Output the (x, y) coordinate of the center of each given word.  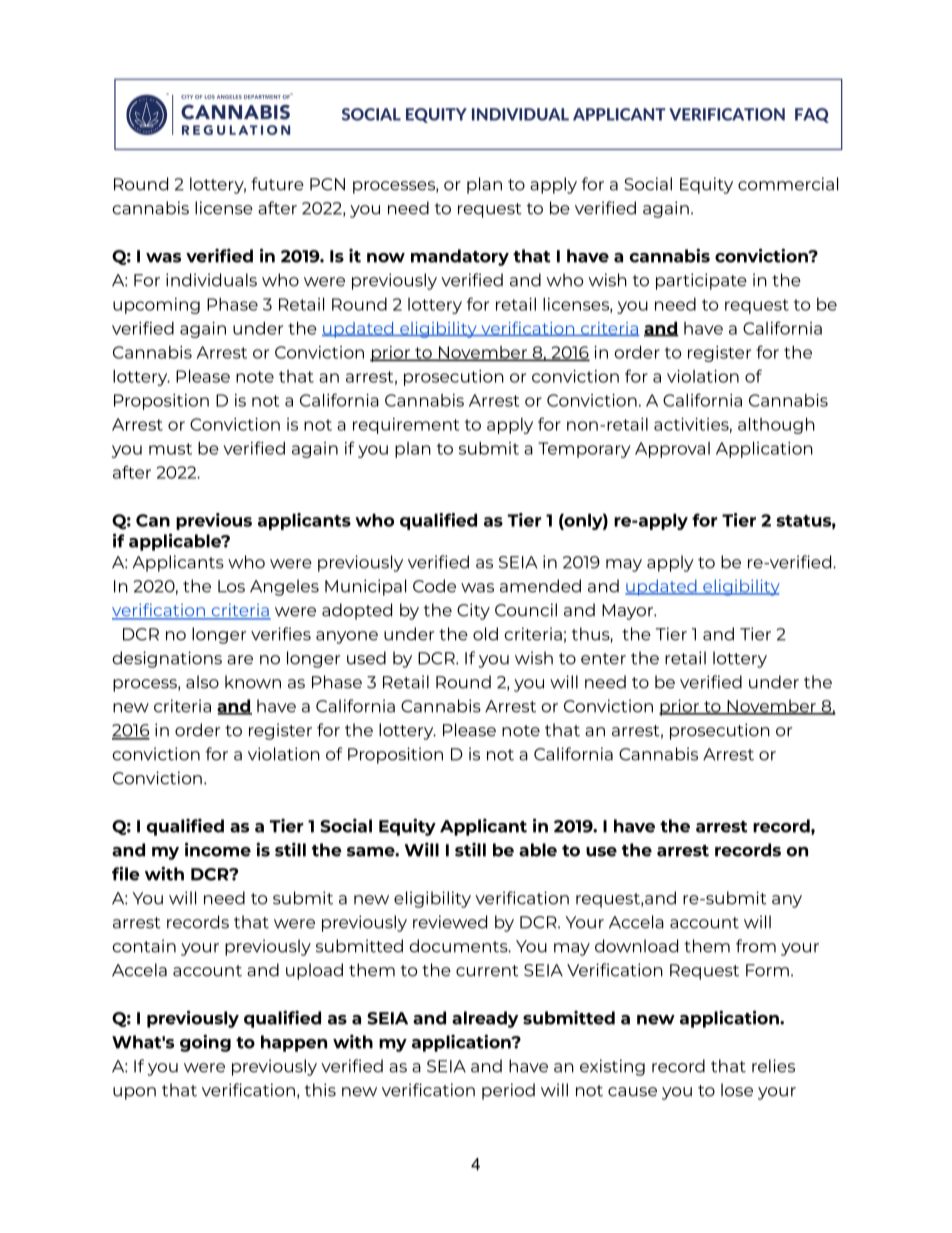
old (485, 634)
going (205, 1043)
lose (737, 1090)
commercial (788, 184)
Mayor (628, 612)
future (277, 184)
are (240, 660)
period (508, 1091)
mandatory (460, 257)
